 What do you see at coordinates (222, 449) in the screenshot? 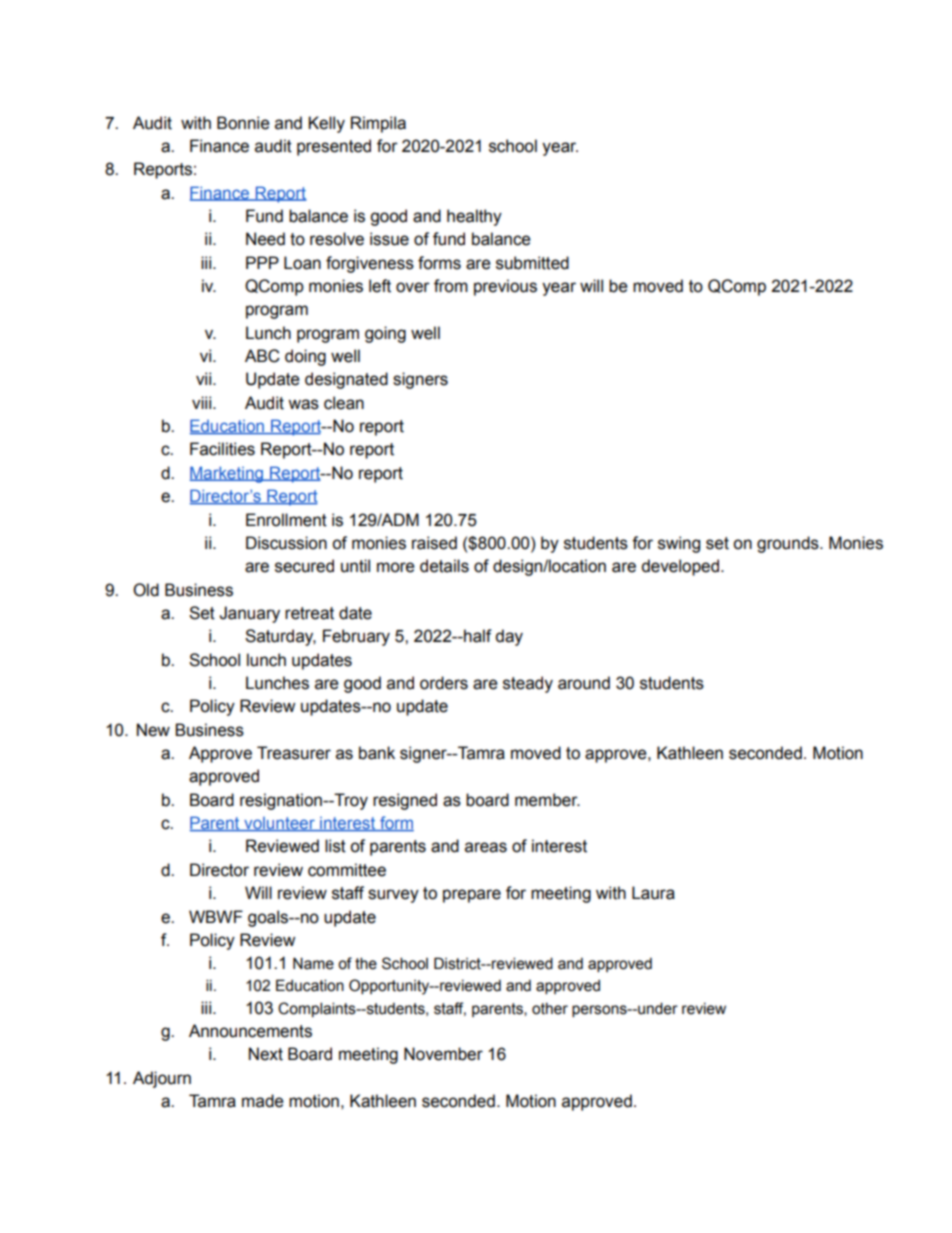
I see `Facilities` at bounding box center [222, 449].
